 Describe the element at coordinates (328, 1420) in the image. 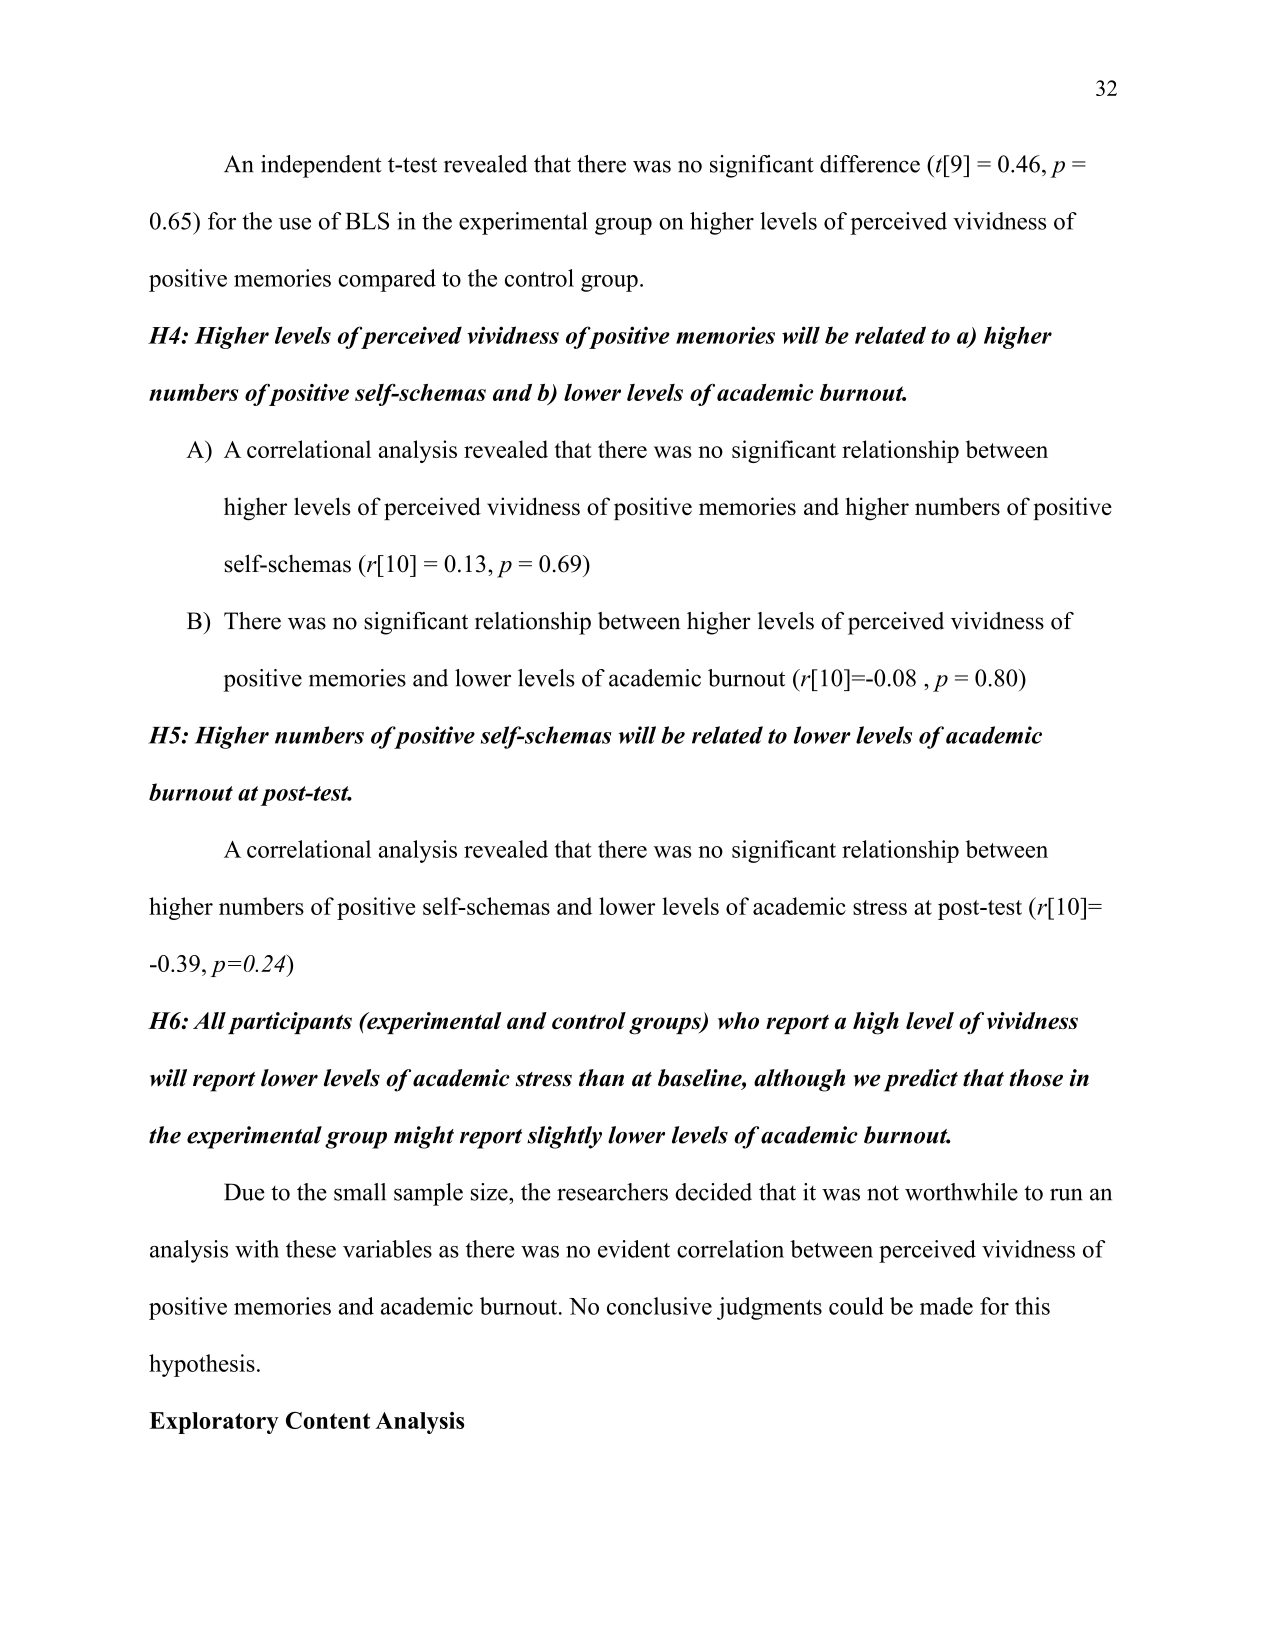

I see `Content` at that location.
